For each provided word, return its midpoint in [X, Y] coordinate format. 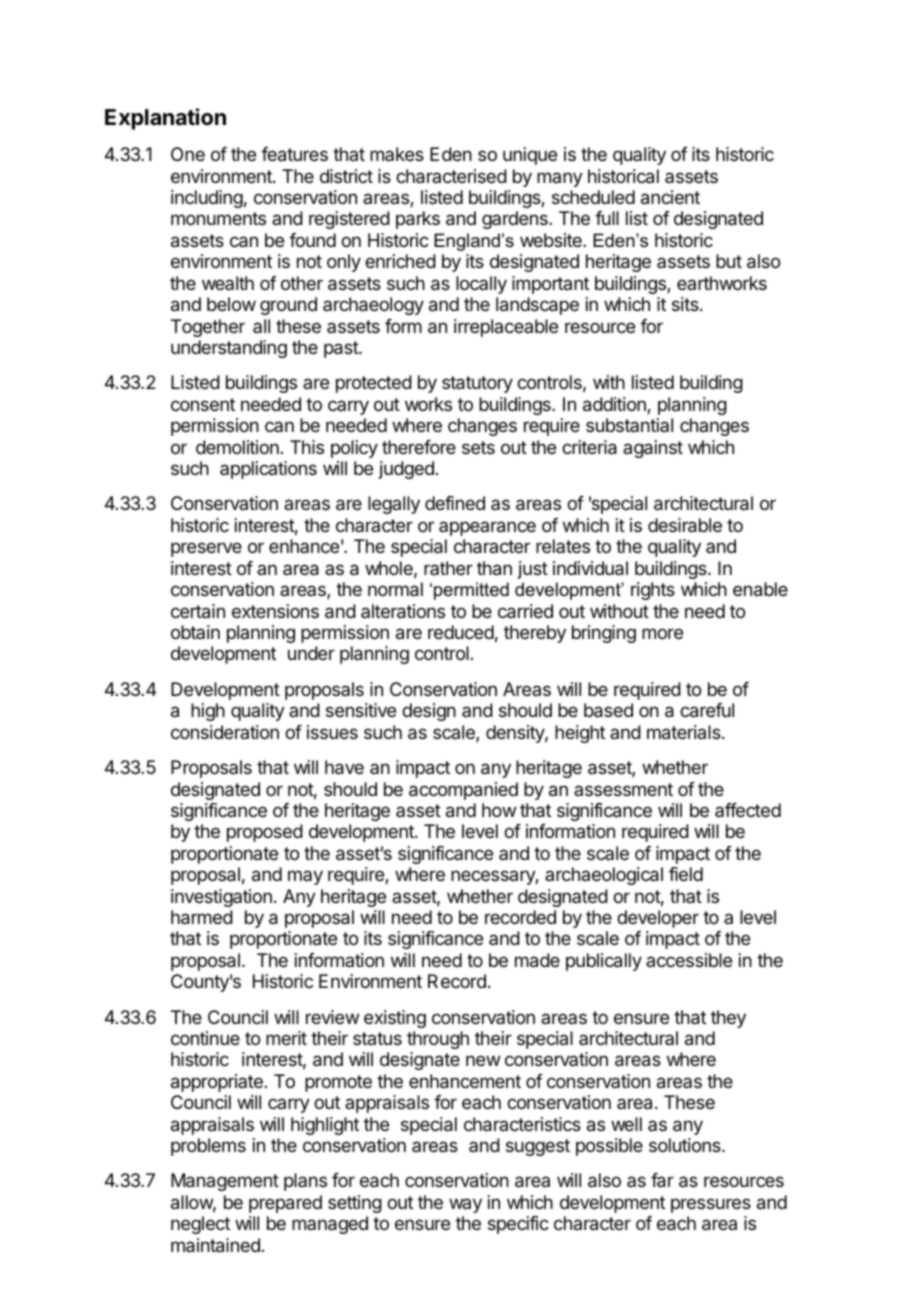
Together [208, 328]
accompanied [463, 791]
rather [448, 568]
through [438, 1040]
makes [397, 154]
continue [205, 1038]
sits [686, 304]
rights [653, 591]
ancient [670, 197]
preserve [206, 549]
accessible [689, 960]
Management [225, 1182]
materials [685, 732]
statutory [477, 384]
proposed [265, 833]
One [188, 154]
